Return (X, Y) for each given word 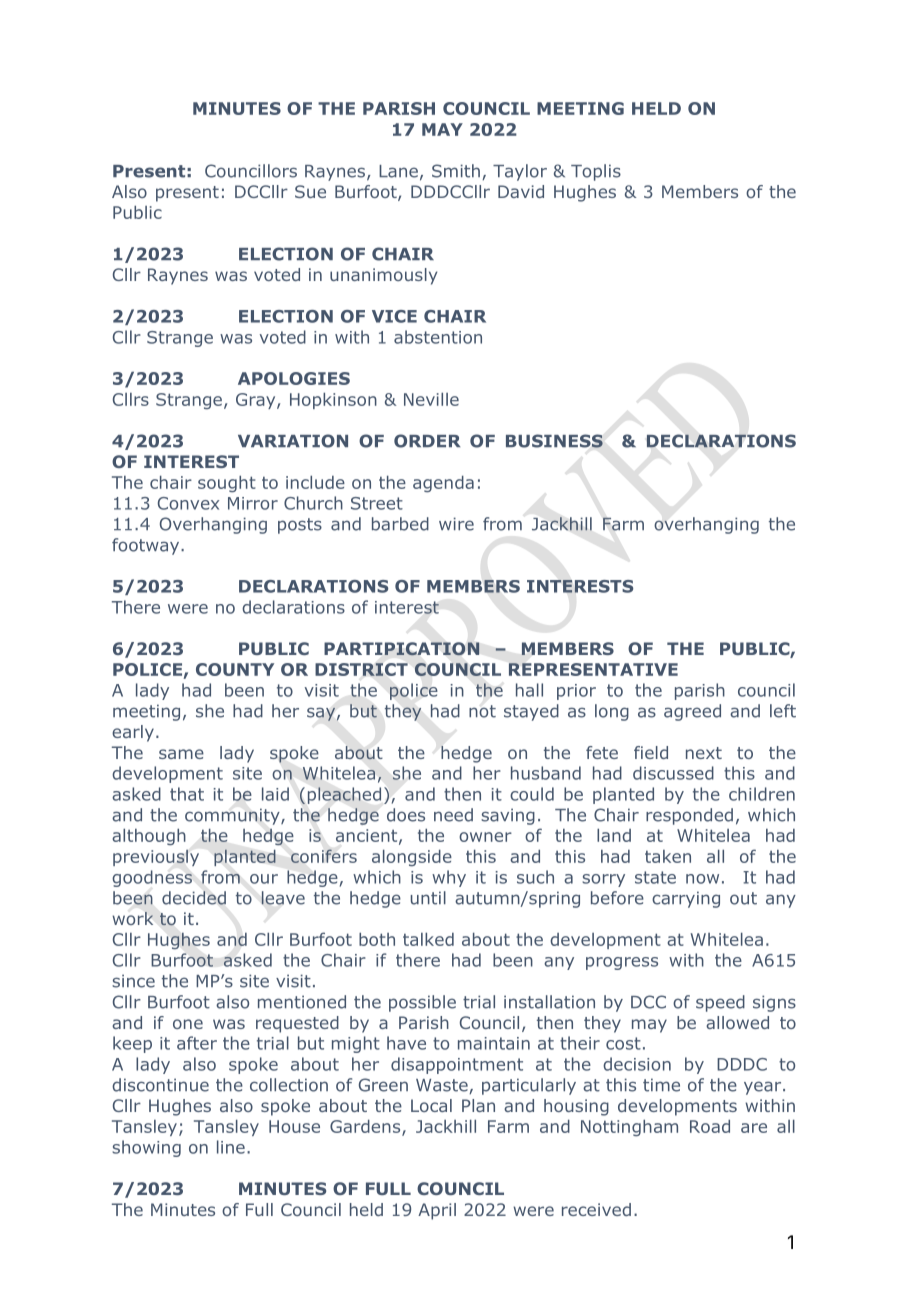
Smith (456, 171)
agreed (692, 712)
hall (529, 690)
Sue (310, 191)
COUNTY (235, 669)
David (521, 191)
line (231, 1147)
